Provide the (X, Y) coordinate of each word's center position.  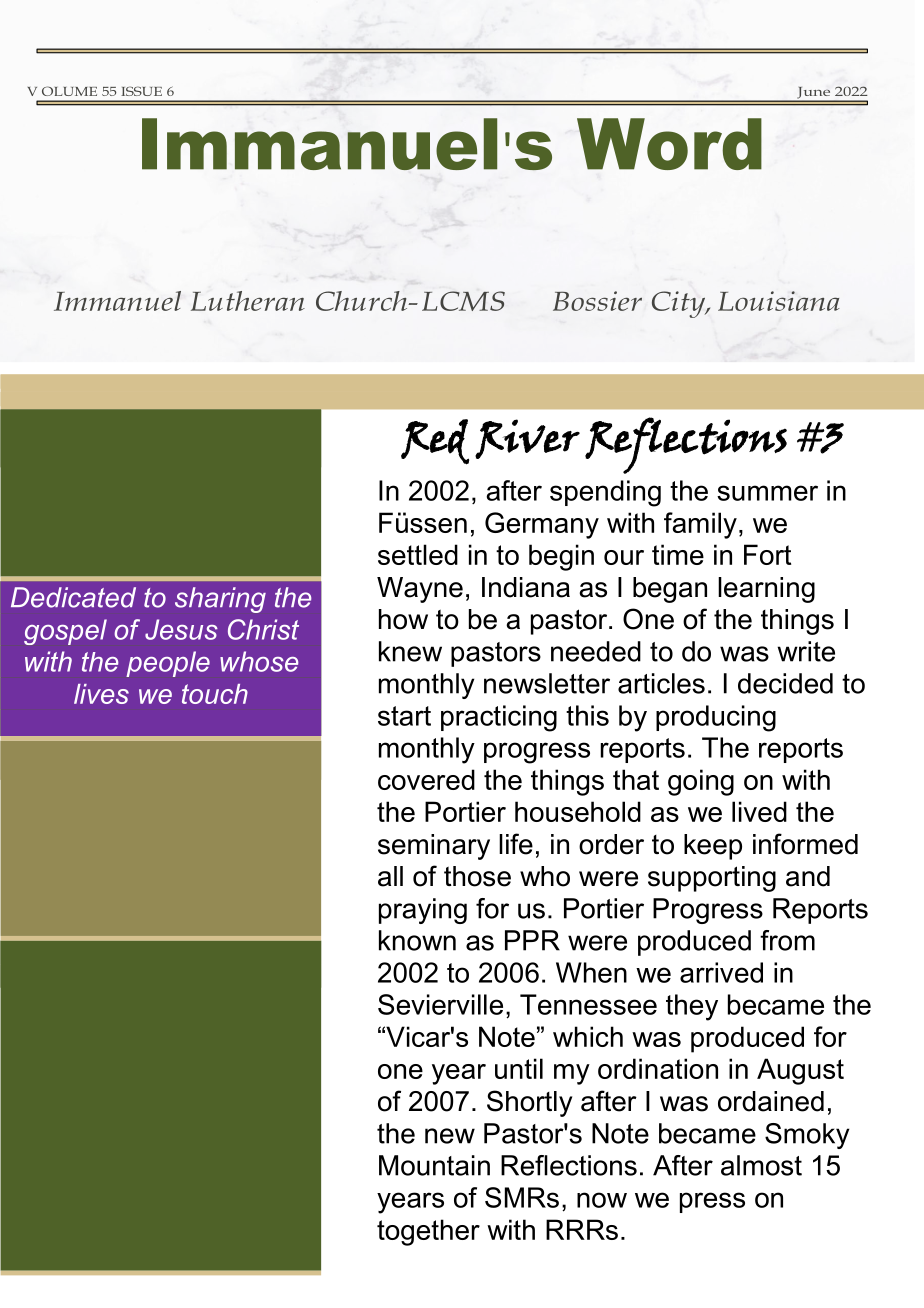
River (527, 439)
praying (423, 911)
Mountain (434, 1165)
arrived (721, 972)
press (712, 1202)
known (417, 940)
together (428, 1232)
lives (101, 694)
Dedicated (73, 597)
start (404, 716)
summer (767, 493)
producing (716, 718)
